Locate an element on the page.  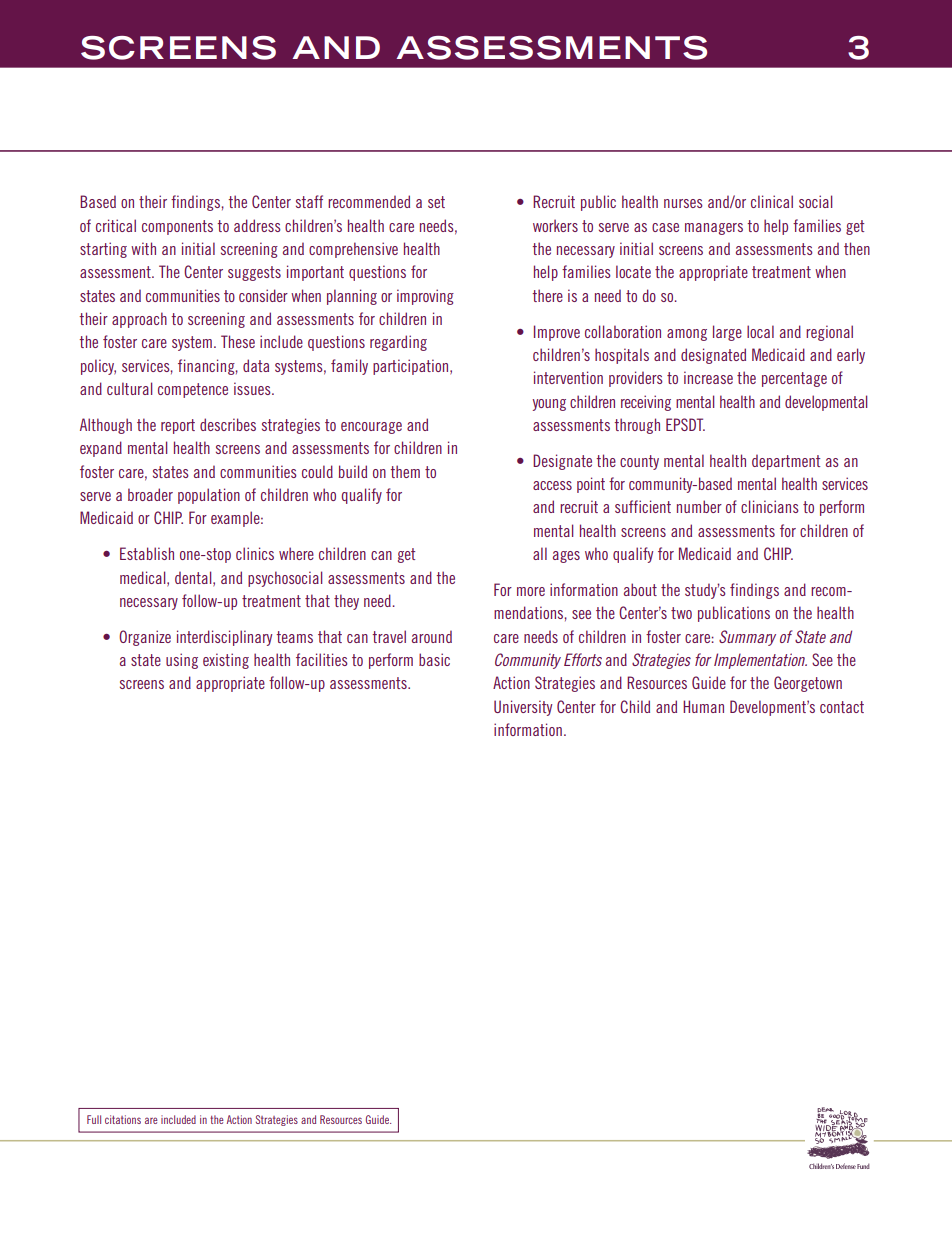
clinical is located at coordinates (772, 201).
